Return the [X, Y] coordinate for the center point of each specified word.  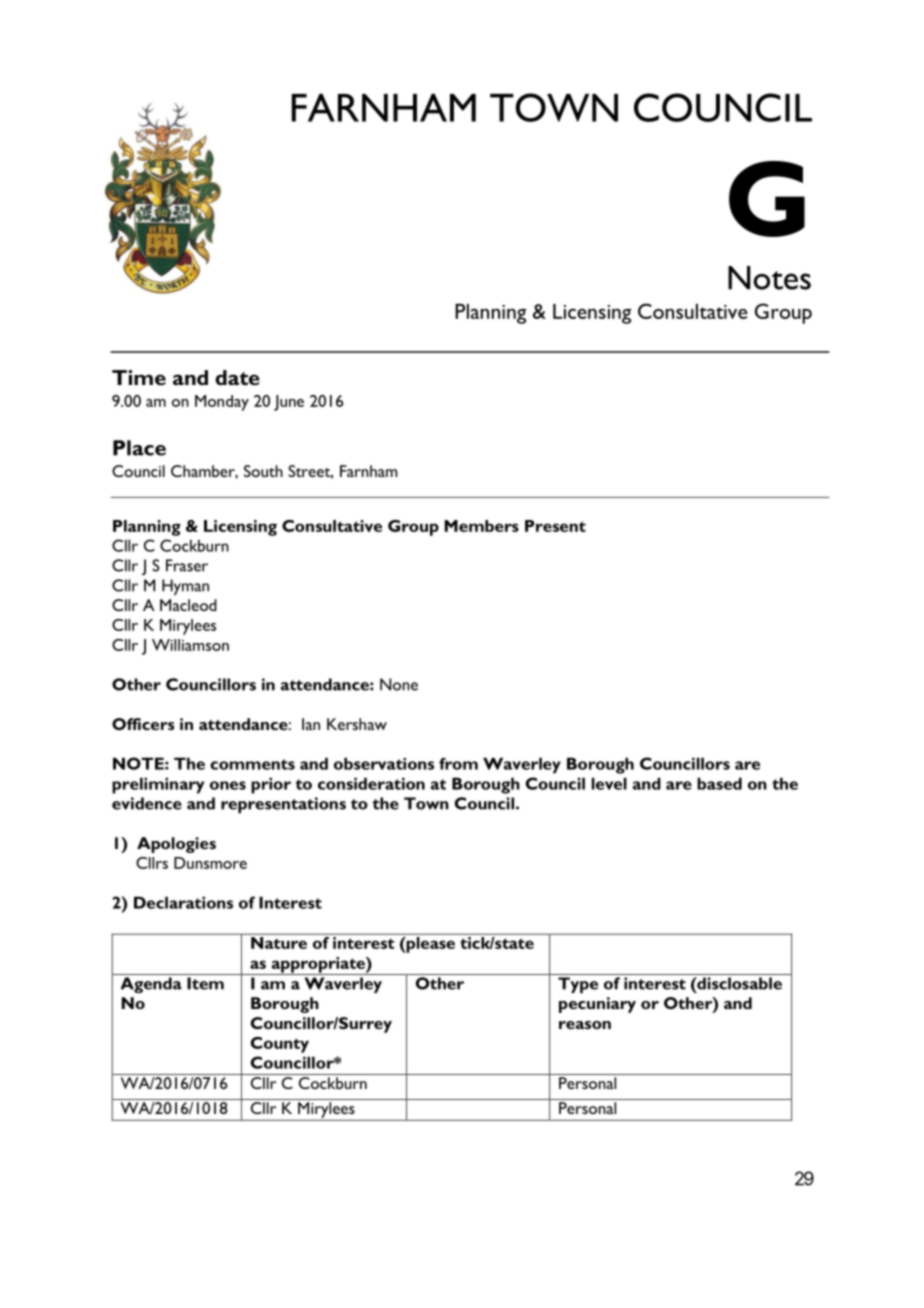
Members [482, 526]
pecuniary [597, 1005]
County [280, 1045]
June [289, 403]
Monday [222, 403]
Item [205, 983]
